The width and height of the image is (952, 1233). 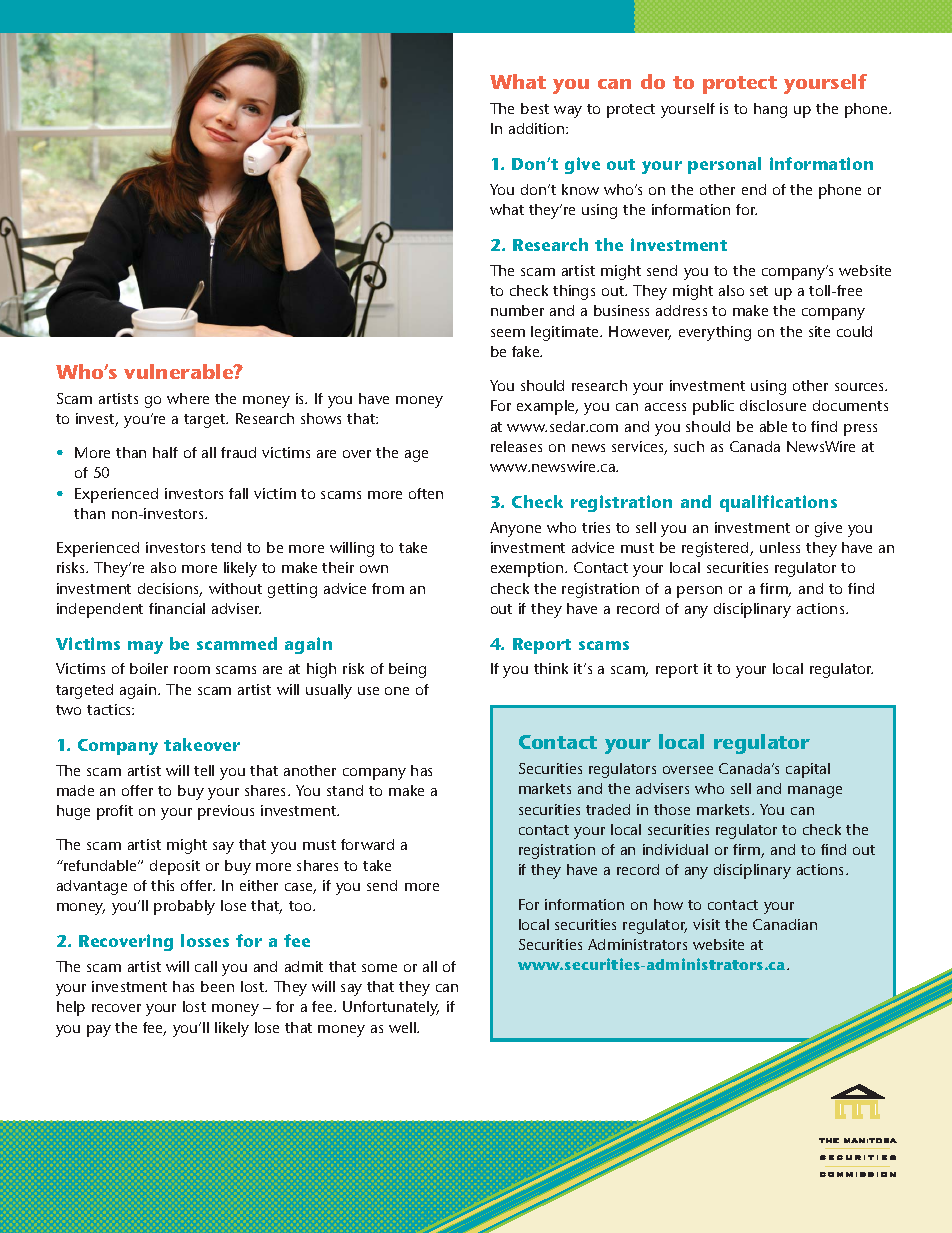 What do you see at coordinates (407, 670) in the image?
I see `being` at bounding box center [407, 670].
